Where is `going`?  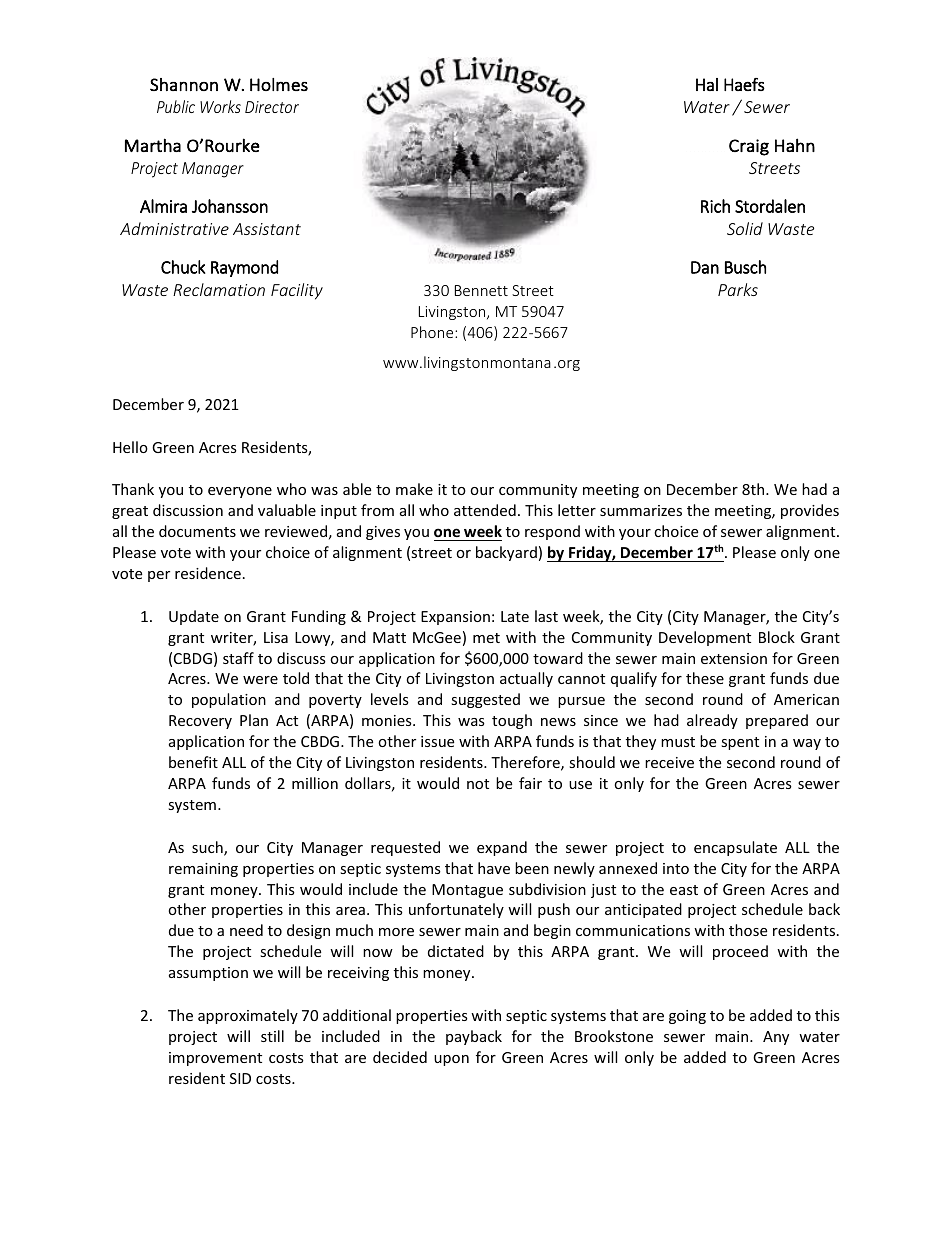 going is located at coordinates (687, 1017).
